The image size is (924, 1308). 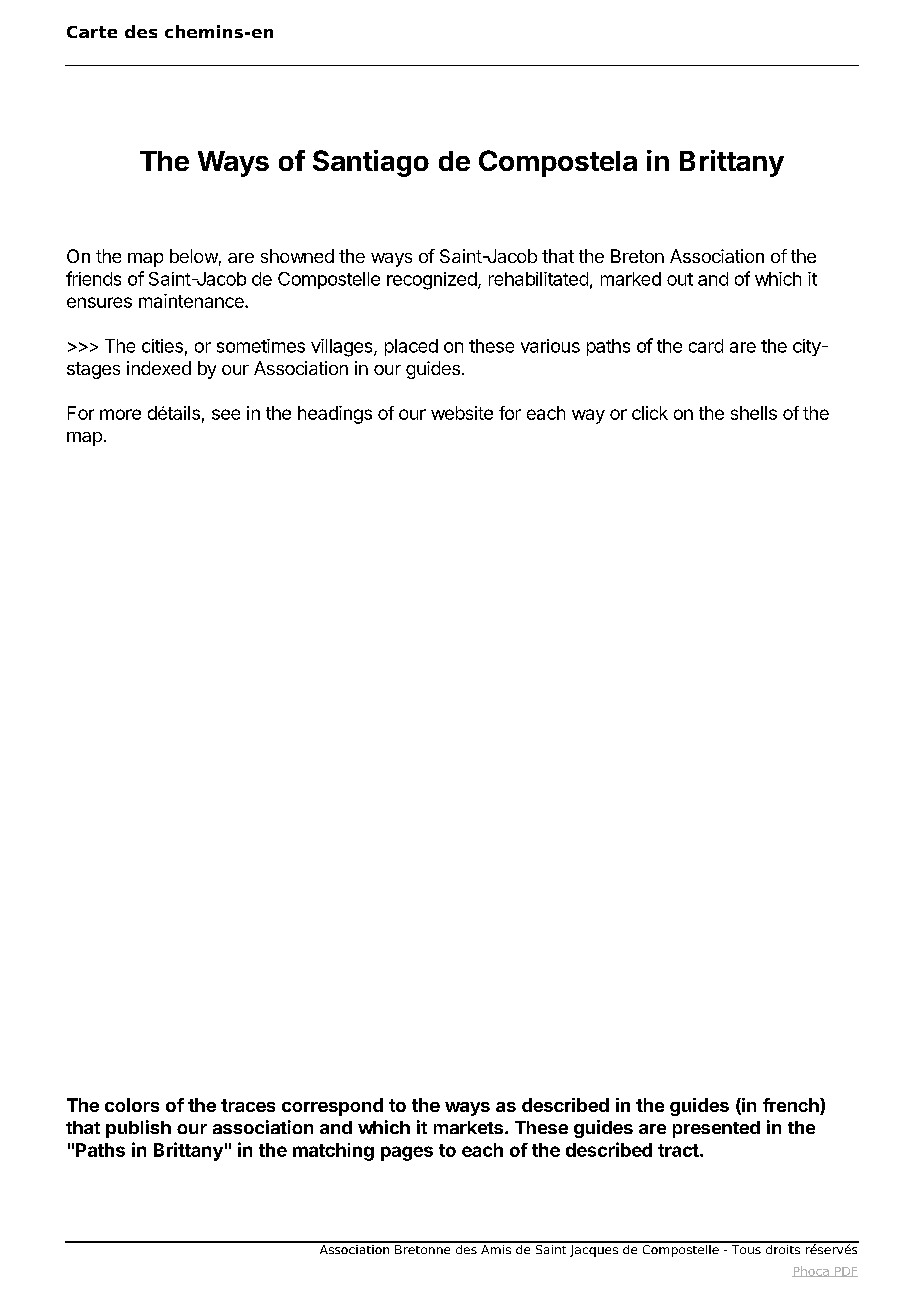 I want to click on colors, so click(x=132, y=1105).
